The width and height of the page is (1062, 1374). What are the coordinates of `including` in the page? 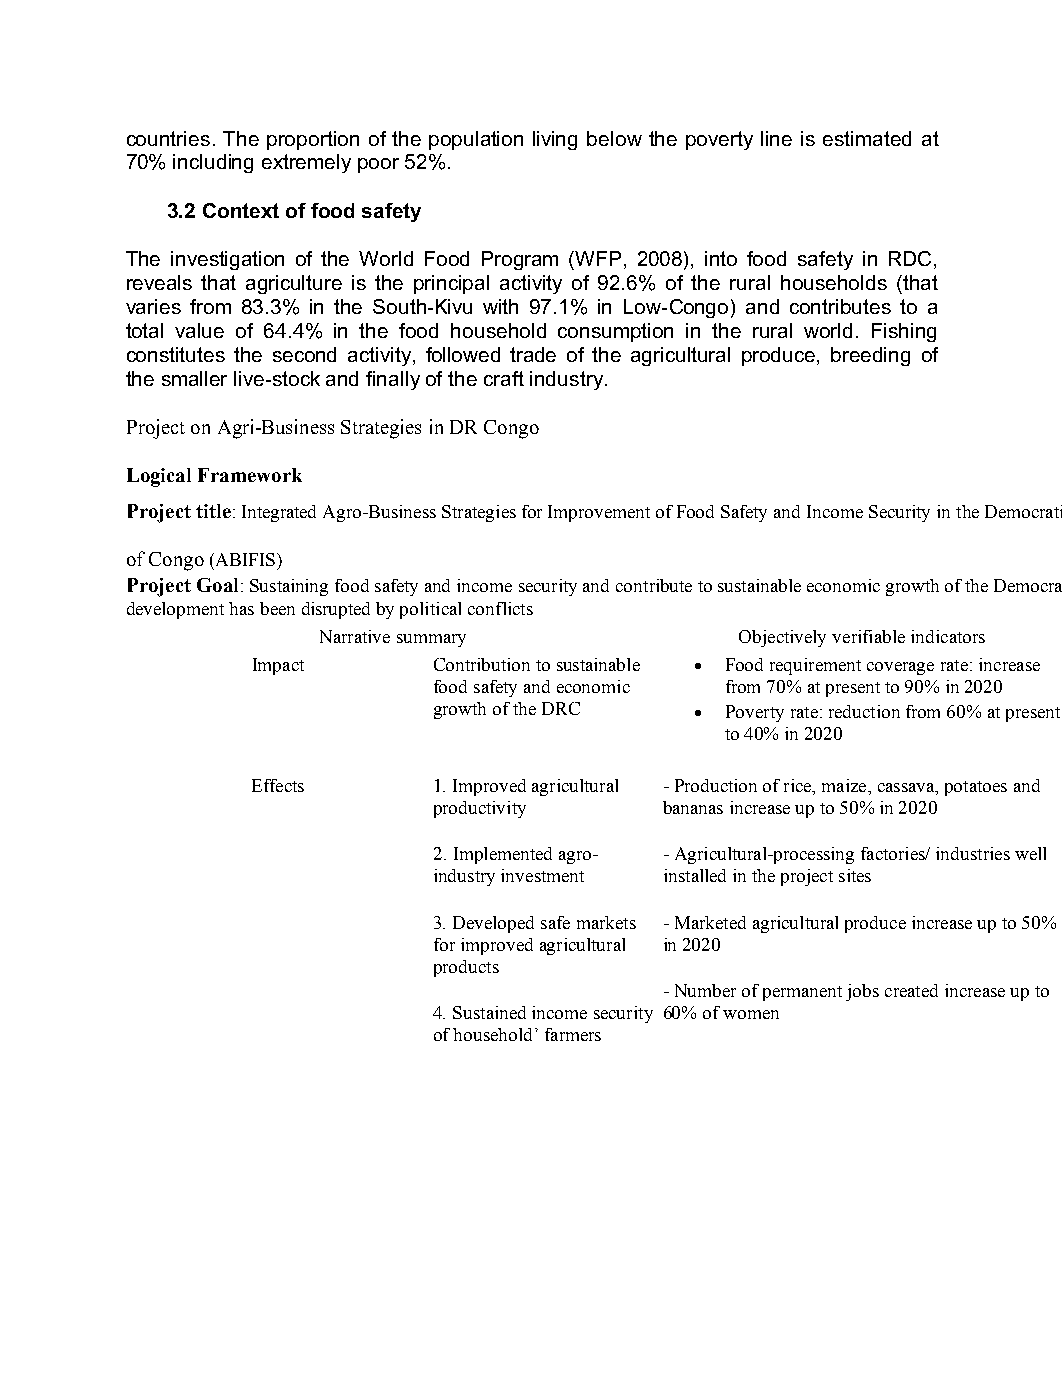 It's located at (213, 163).
